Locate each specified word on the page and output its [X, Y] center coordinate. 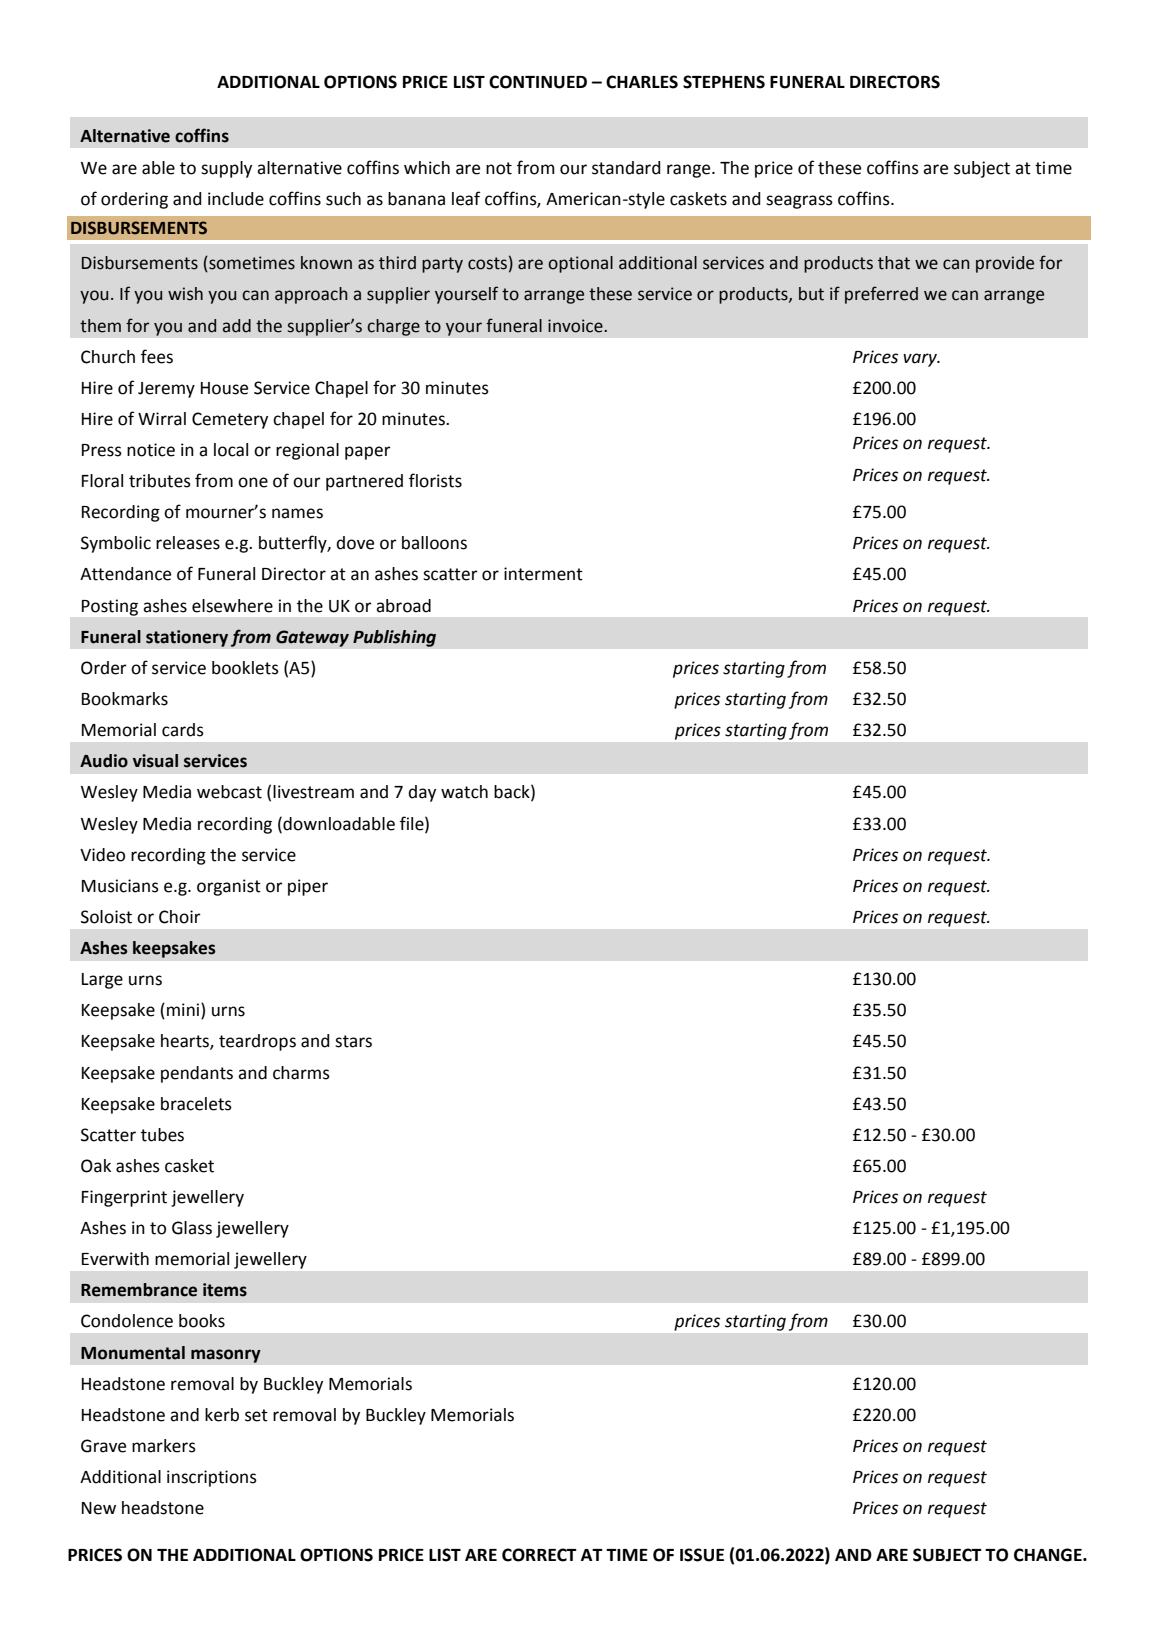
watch [464, 792]
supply [226, 169]
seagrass [799, 202]
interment [543, 574]
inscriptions [212, 1478]
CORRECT [539, 1555]
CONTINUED [538, 82]
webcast [229, 792]
